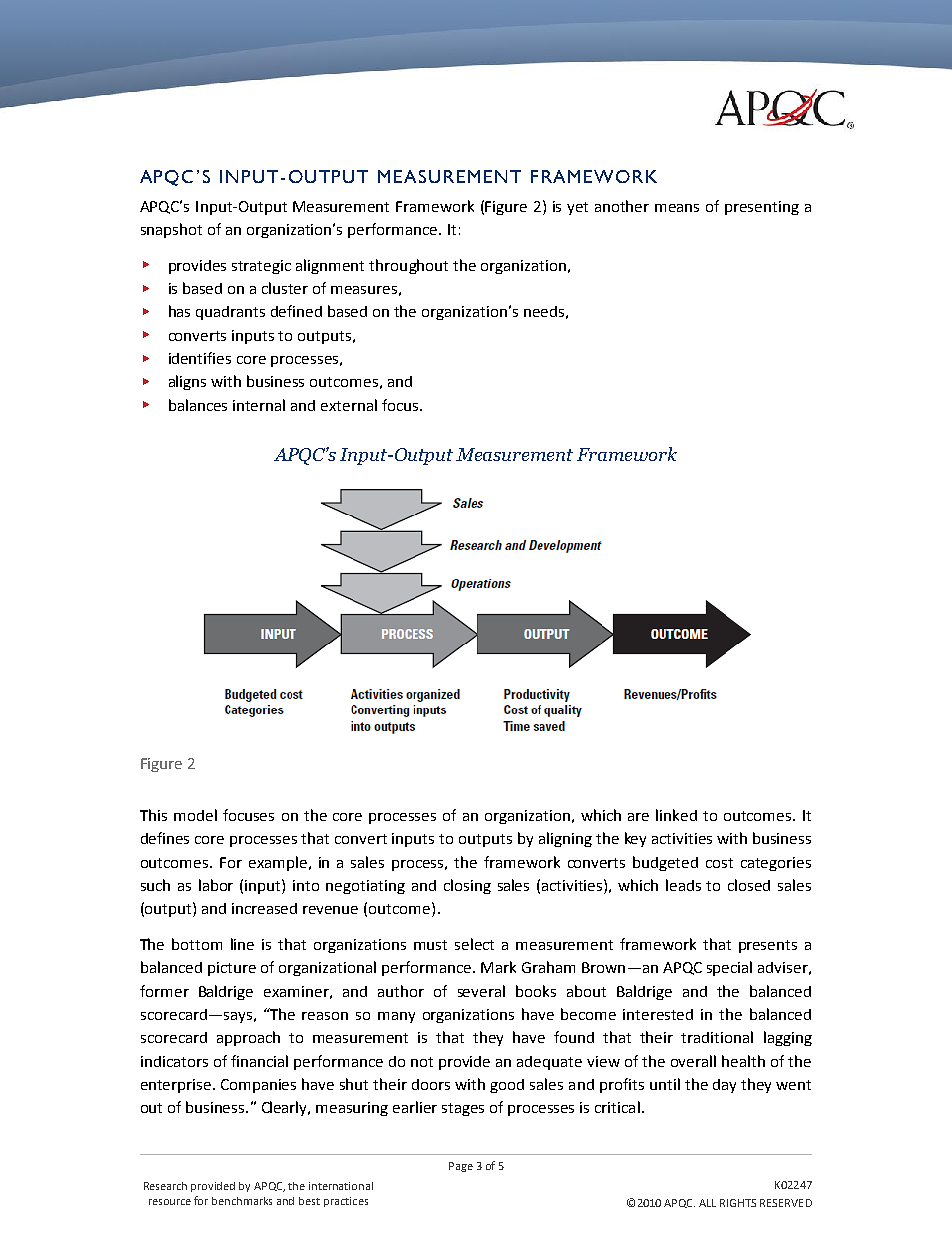 The width and height of the image is (952, 1233). I want to click on throughout, so click(408, 266).
